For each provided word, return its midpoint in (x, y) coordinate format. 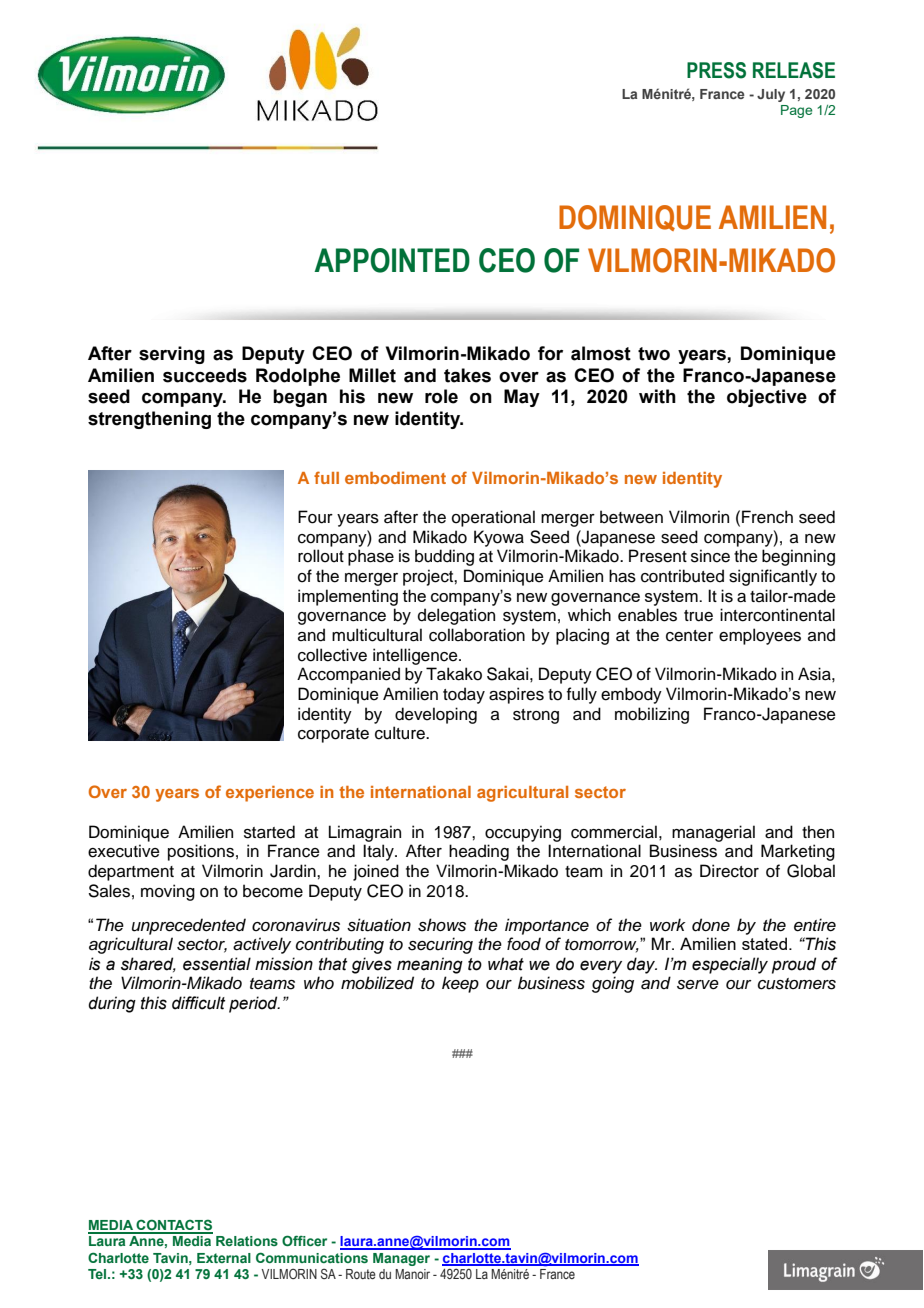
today (464, 695)
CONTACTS (174, 1226)
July (771, 95)
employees (760, 636)
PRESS (716, 70)
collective (332, 655)
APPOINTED (392, 260)
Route (361, 1274)
